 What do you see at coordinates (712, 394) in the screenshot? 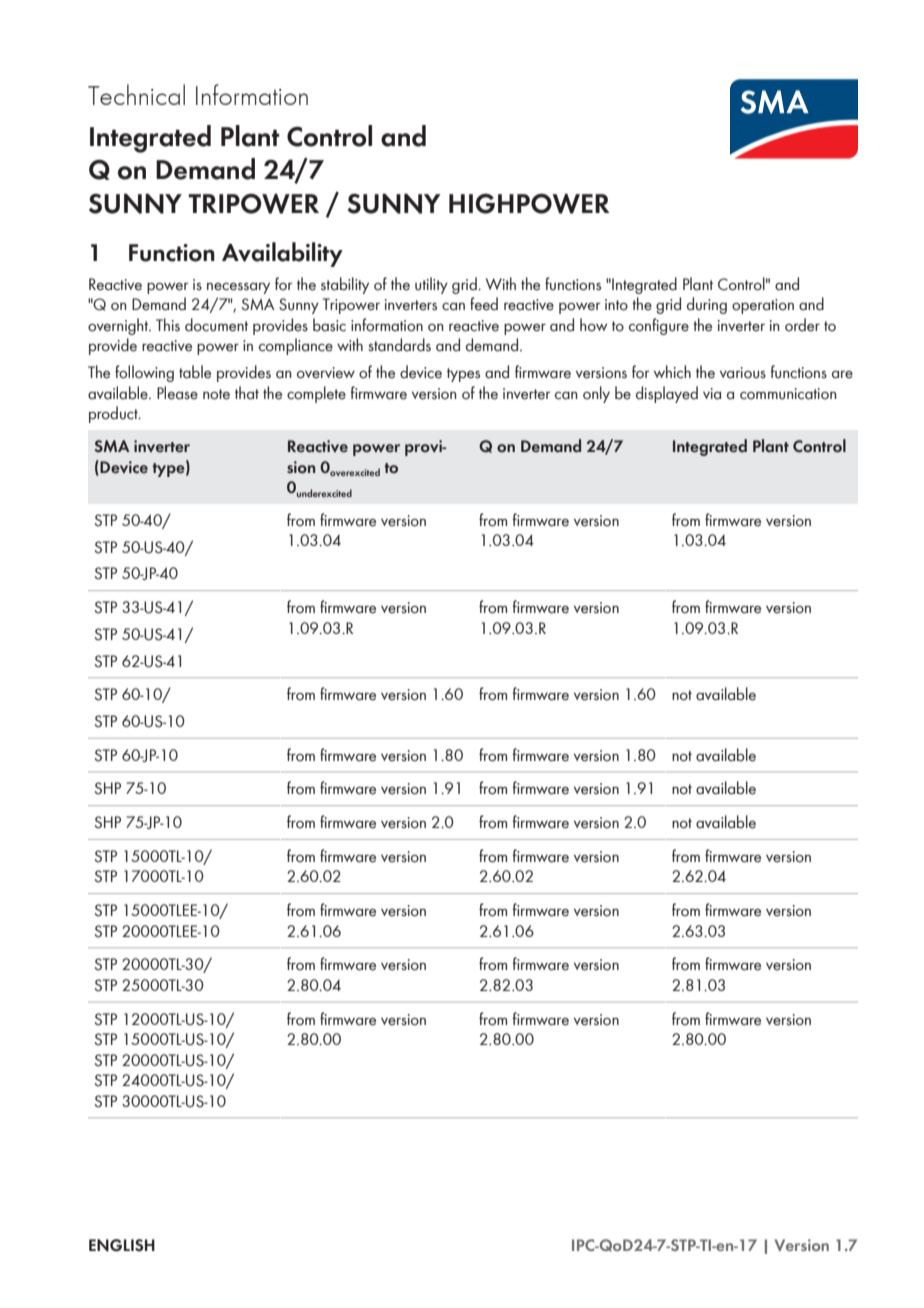
I see `via` at bounding box center [712, 394].
